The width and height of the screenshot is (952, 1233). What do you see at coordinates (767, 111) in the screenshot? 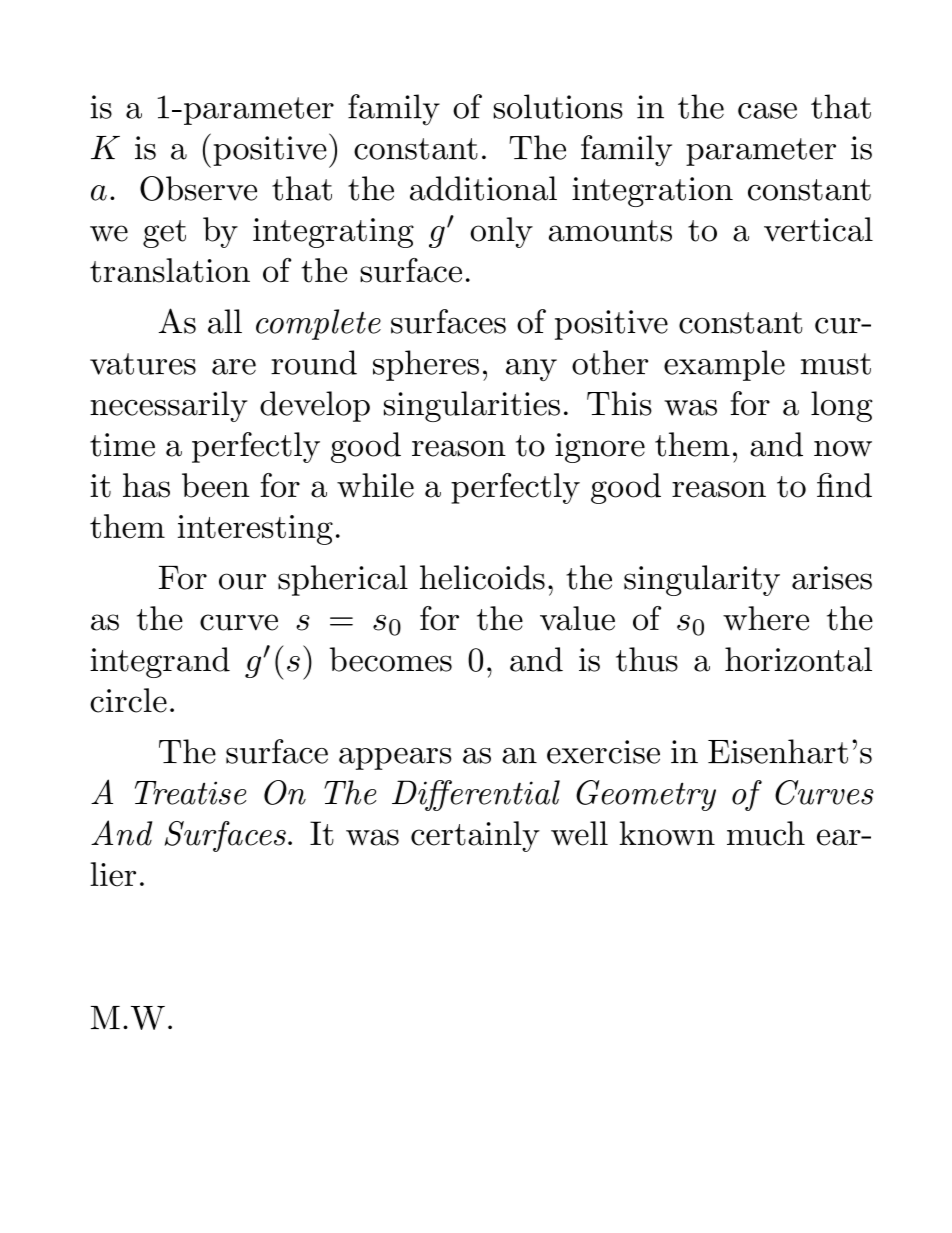
I see `case` at bounding box center [767, 111].
